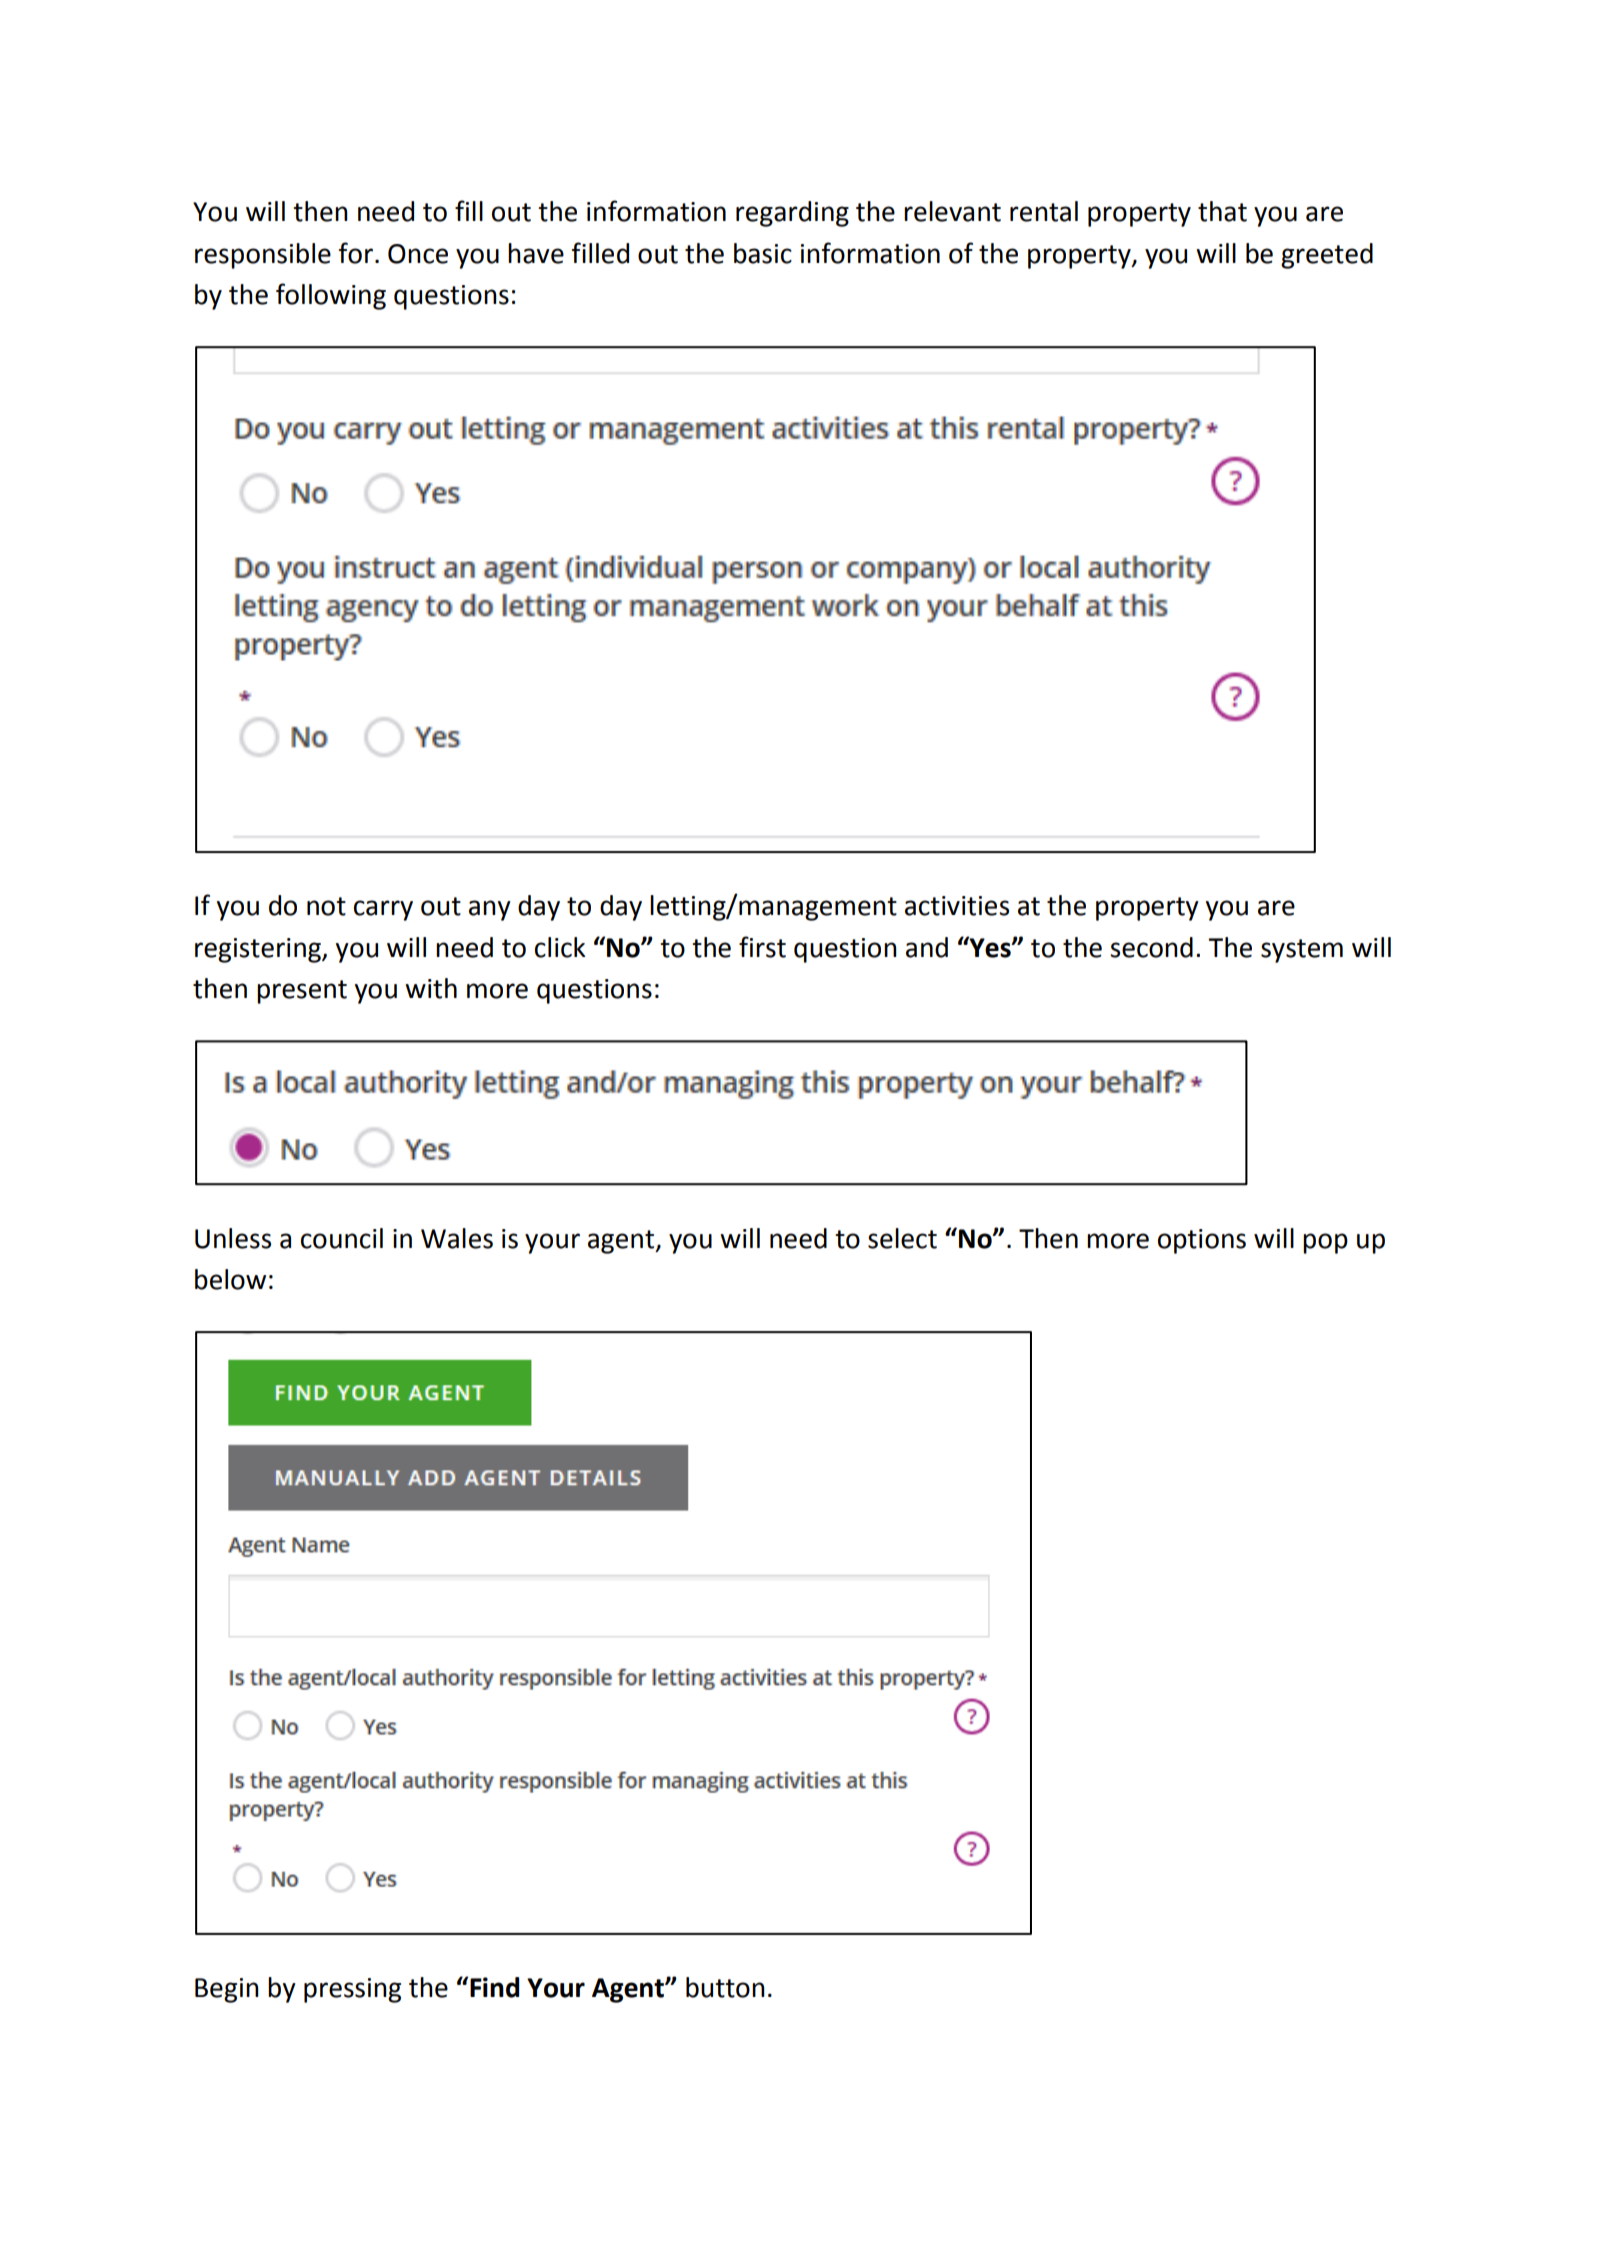 Image resolution: width=1597 pixels, height=2258 pixels. Describe the element at coordinates (331, 296) in the screenshot. I see `following` at that location.
